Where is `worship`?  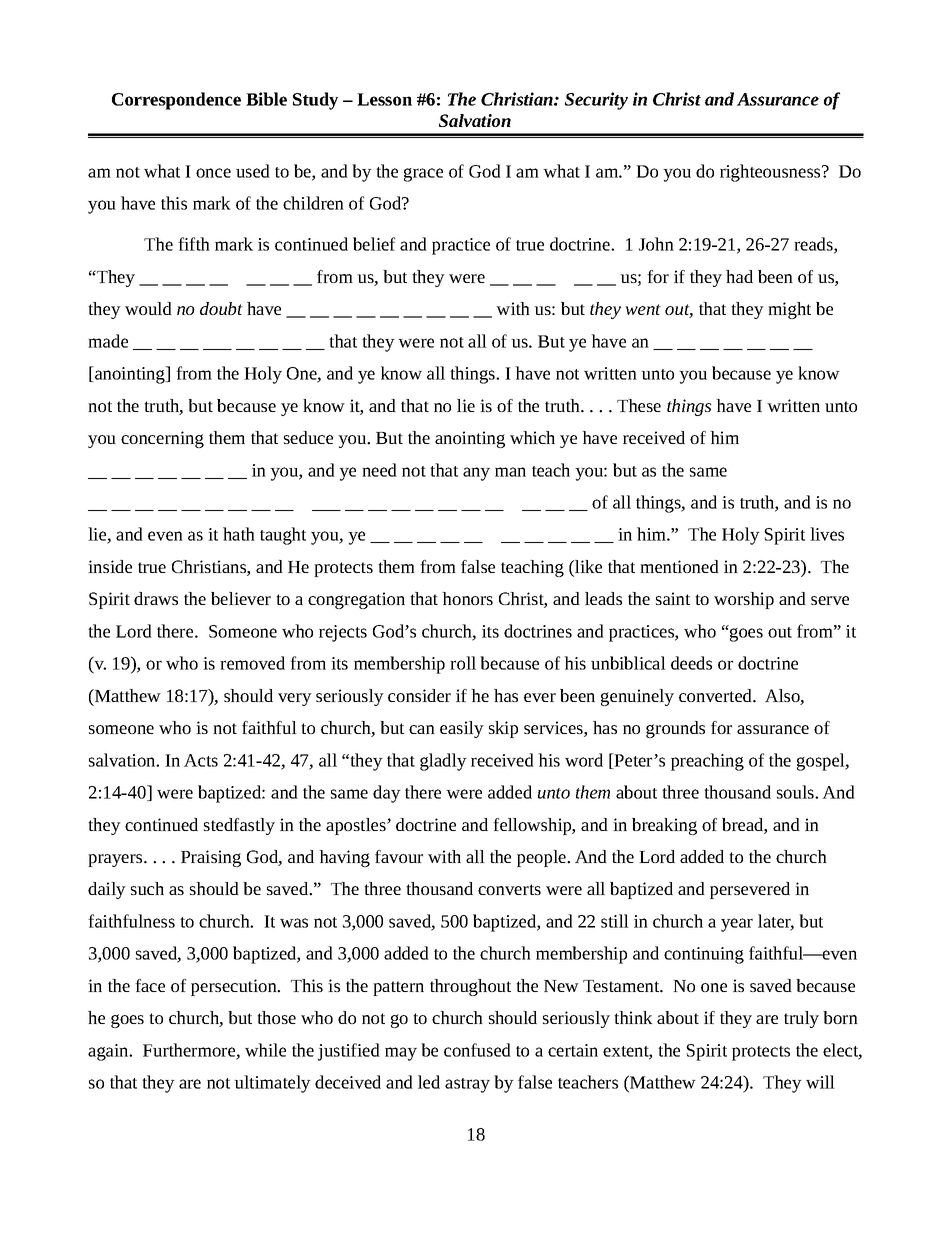
worship is located at coordinates (744, 600).
